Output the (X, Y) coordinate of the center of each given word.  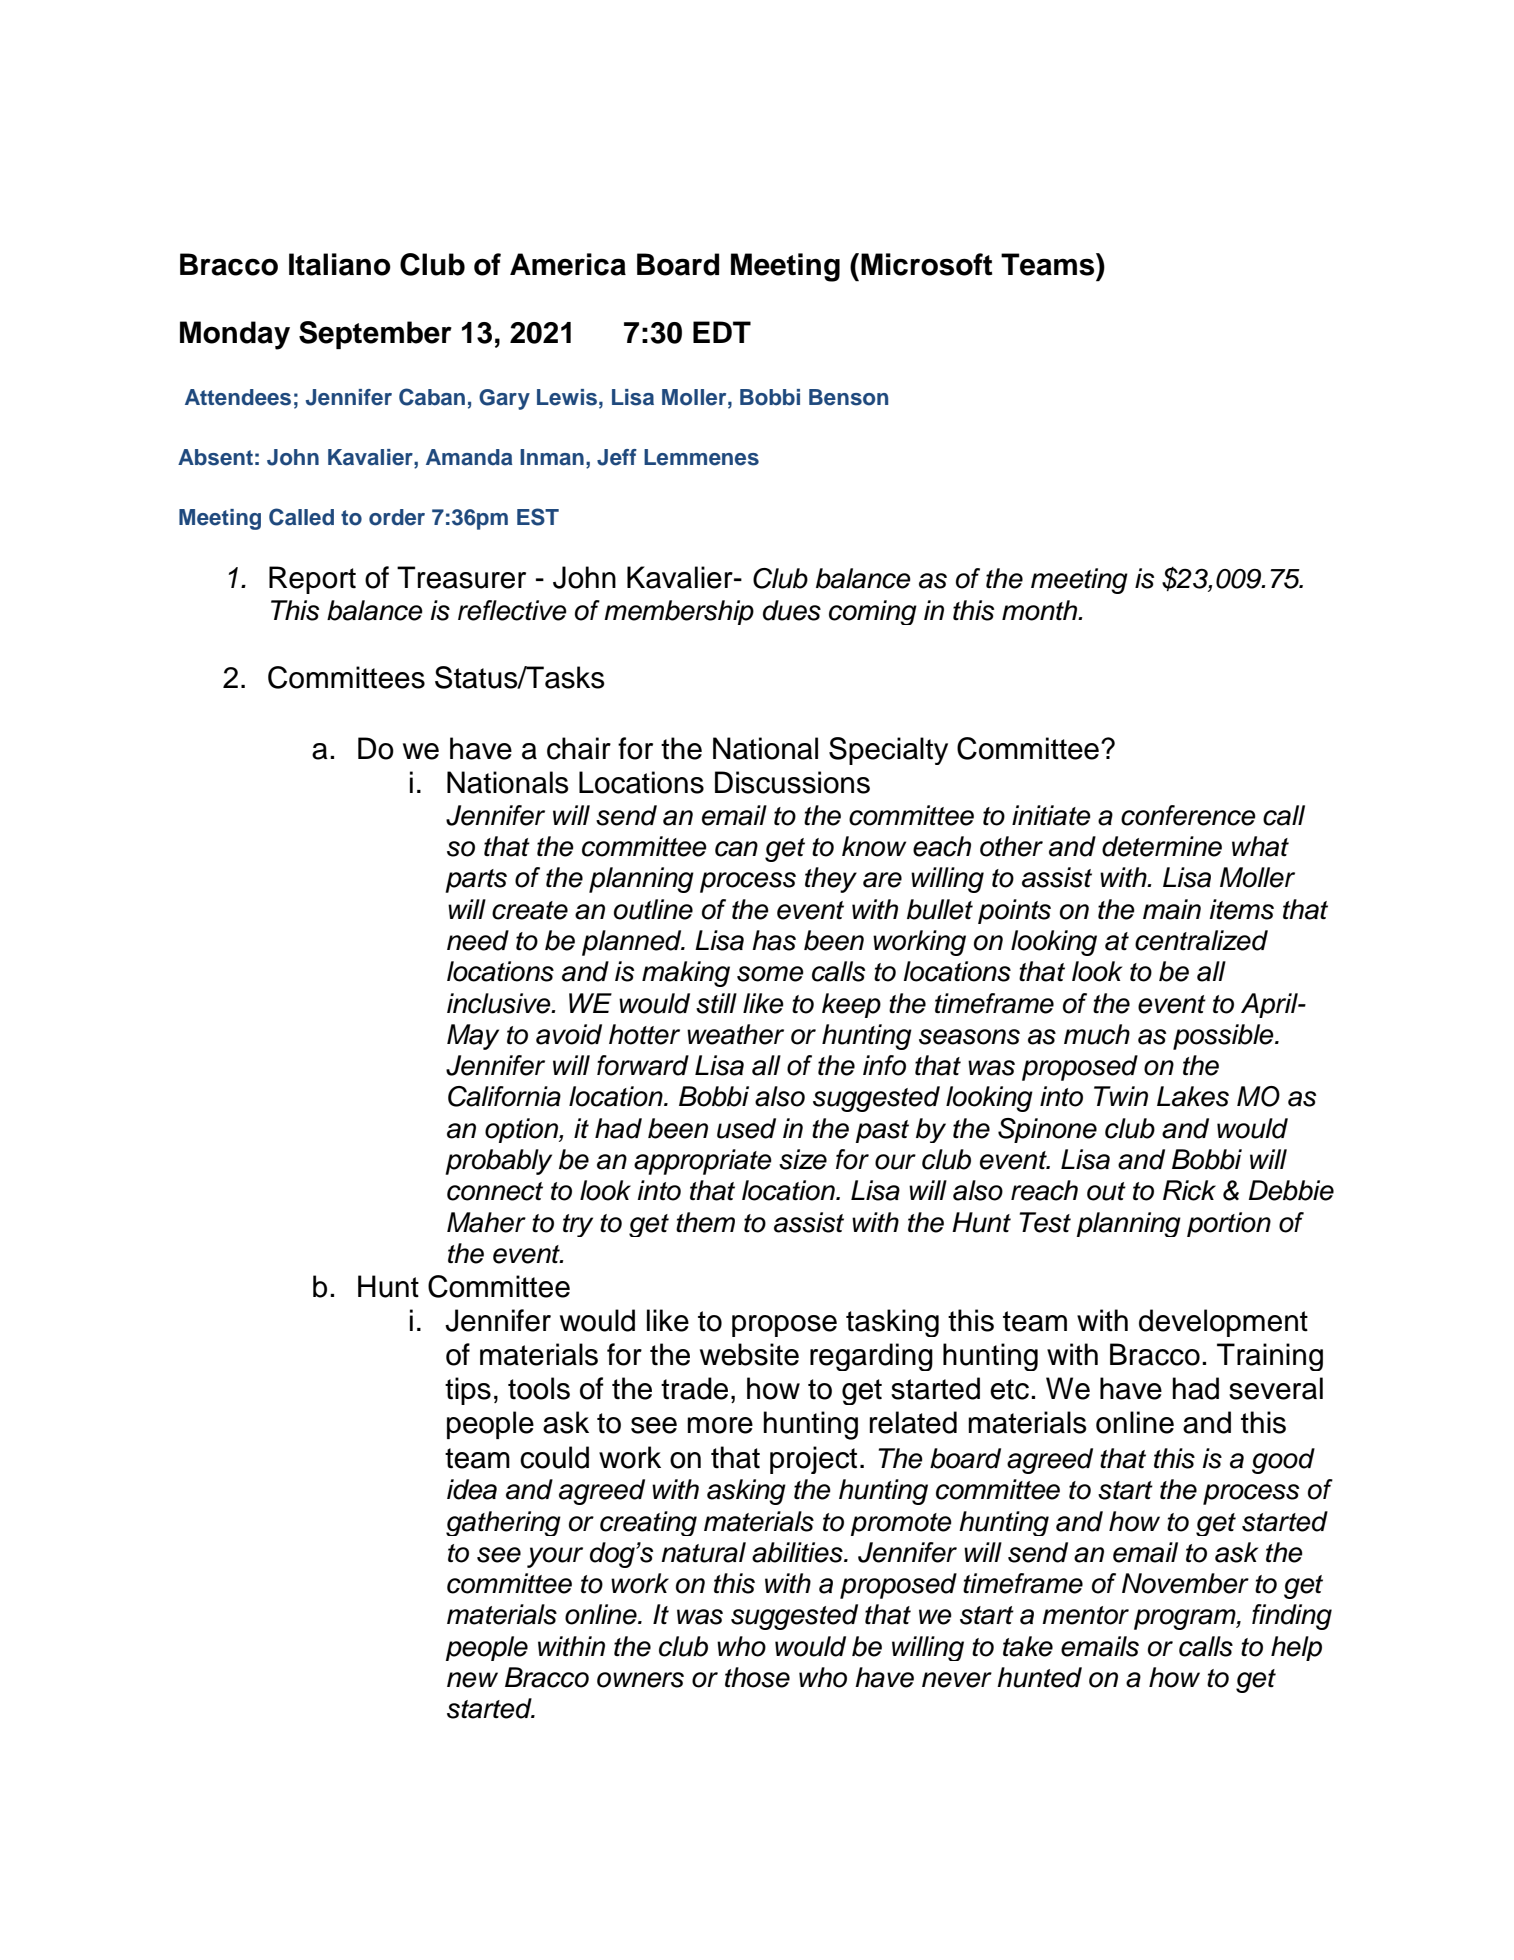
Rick (1189, 1190)
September (375, 335)
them (705, 1222)
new (472, 1680)
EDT (722, 332)
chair (579, 748)
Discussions (792, 782)
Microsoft (926, 264)
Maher (486, 1222)
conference (1188, 815)
